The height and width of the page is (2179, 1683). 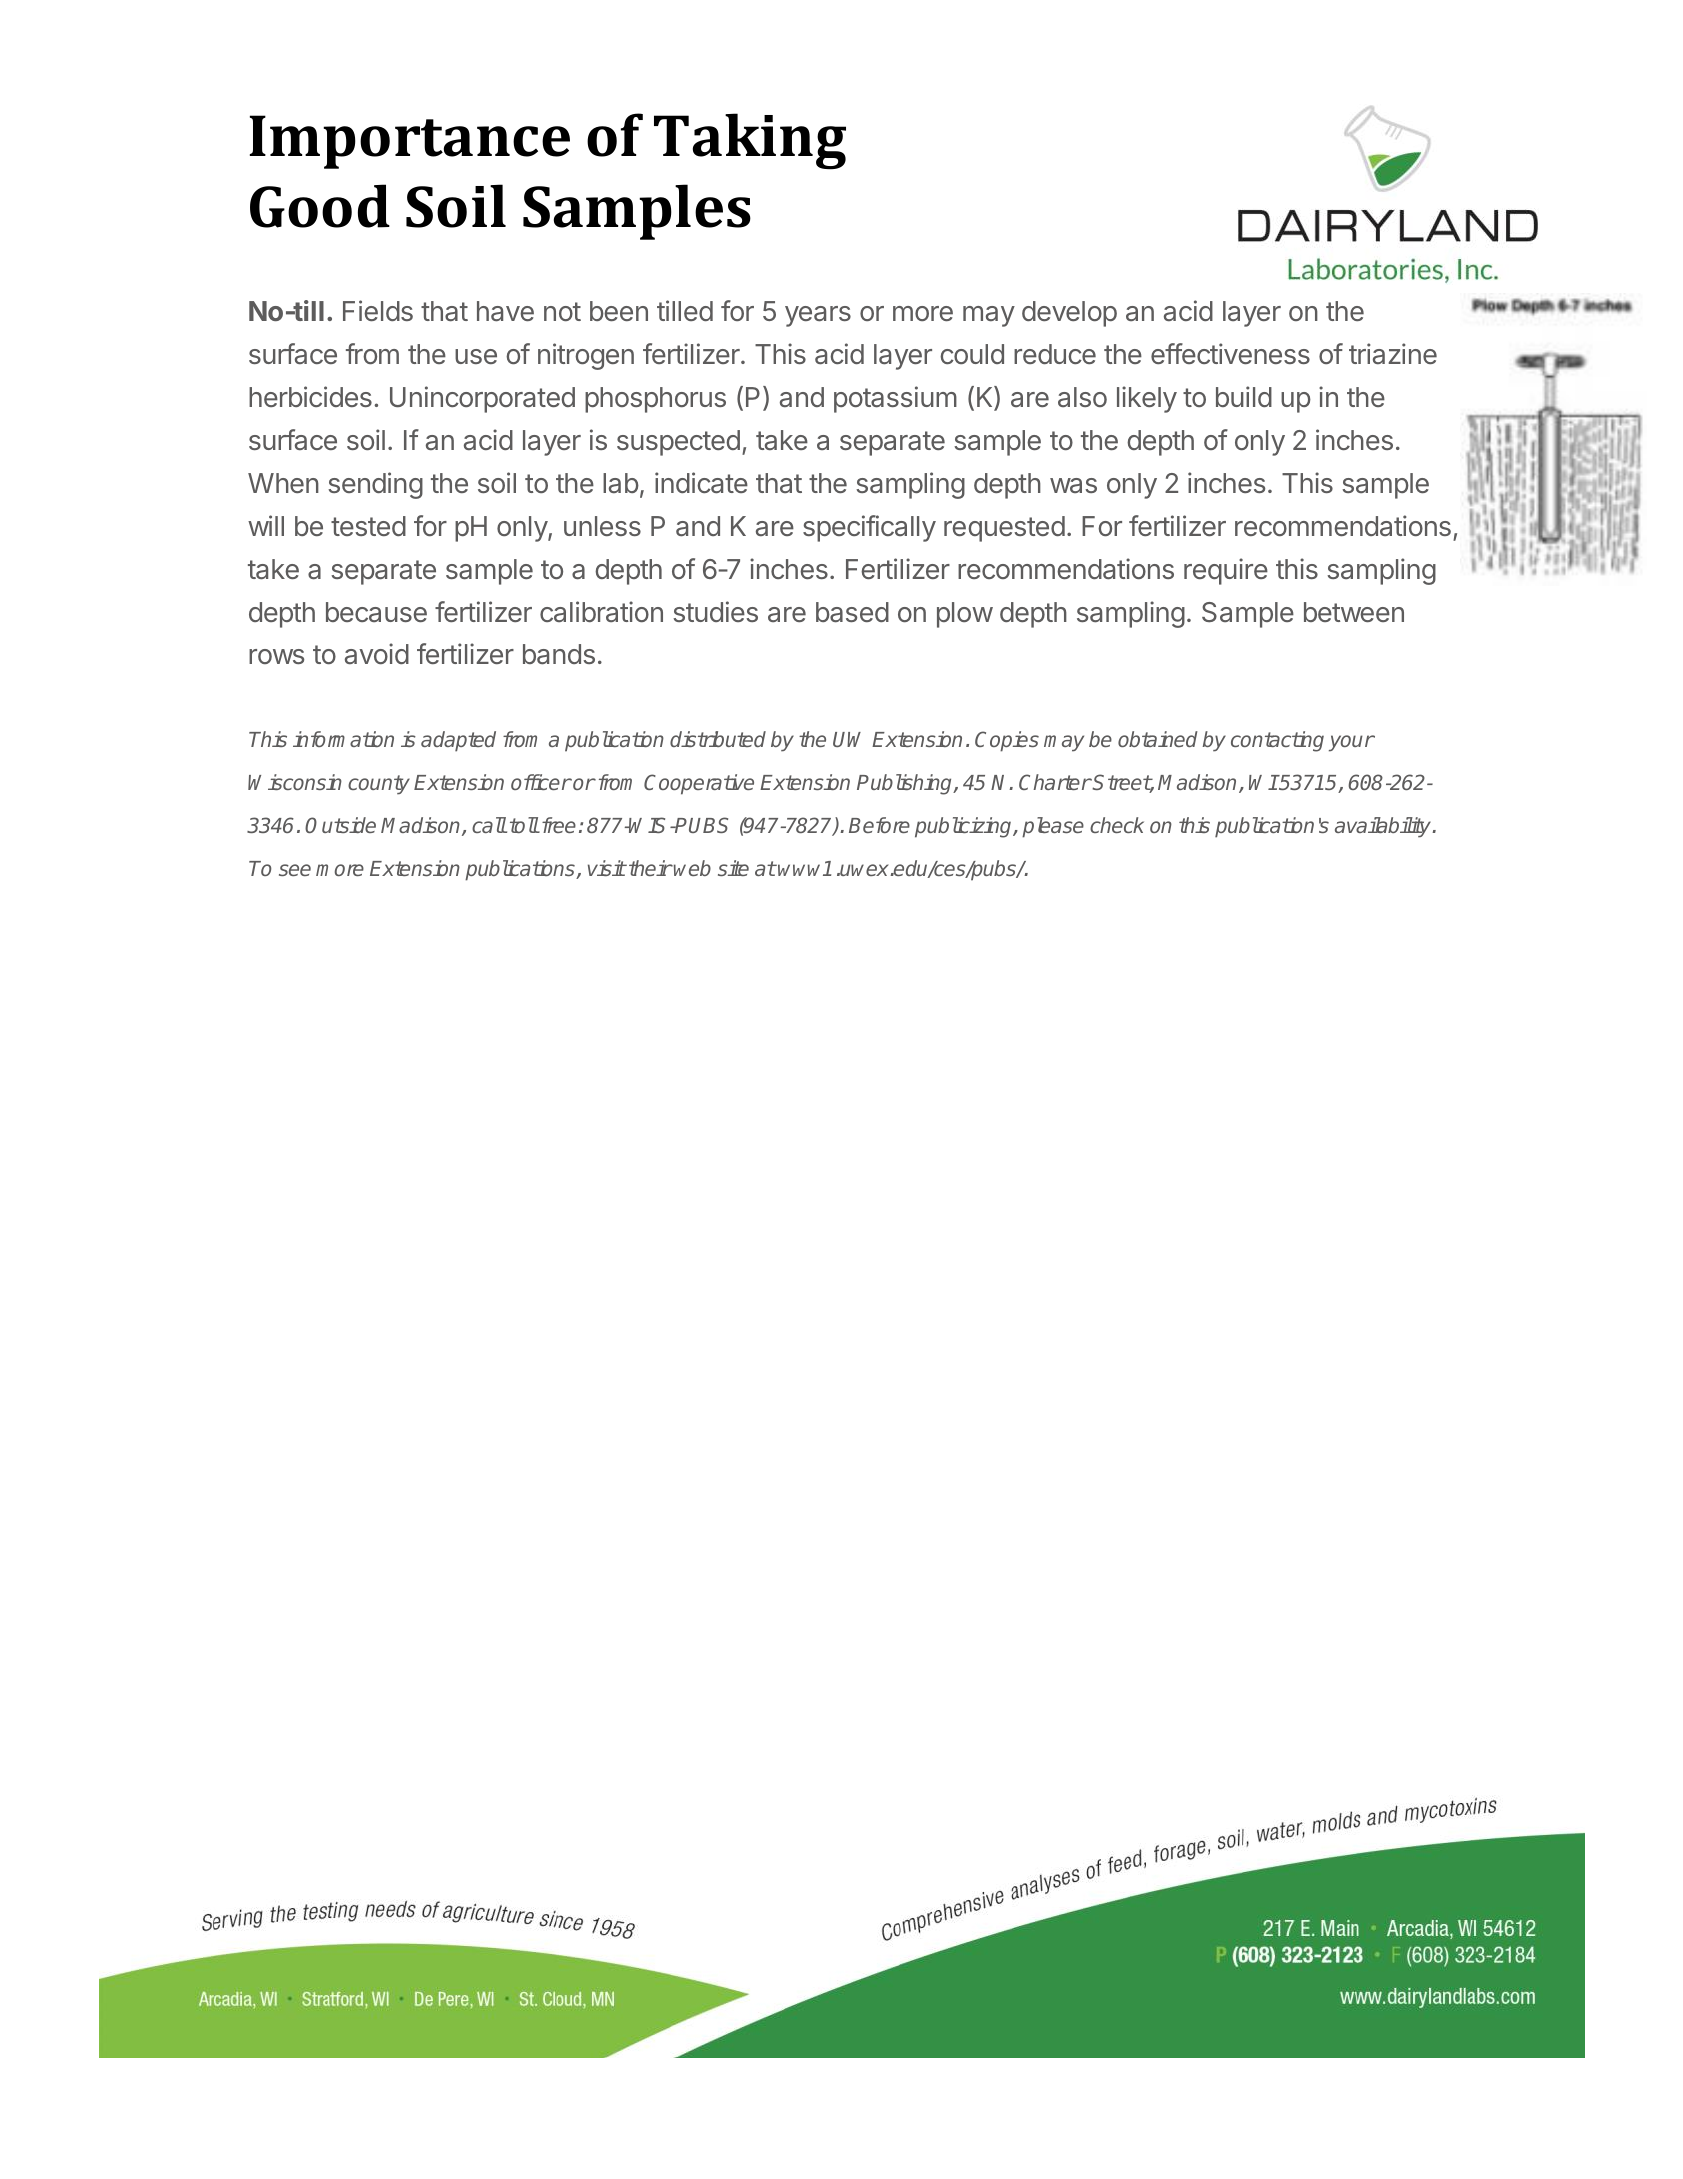 What do you see at coordinates (895, 399) in the page?
I see `potassium` at bounding box center [895, 399].
